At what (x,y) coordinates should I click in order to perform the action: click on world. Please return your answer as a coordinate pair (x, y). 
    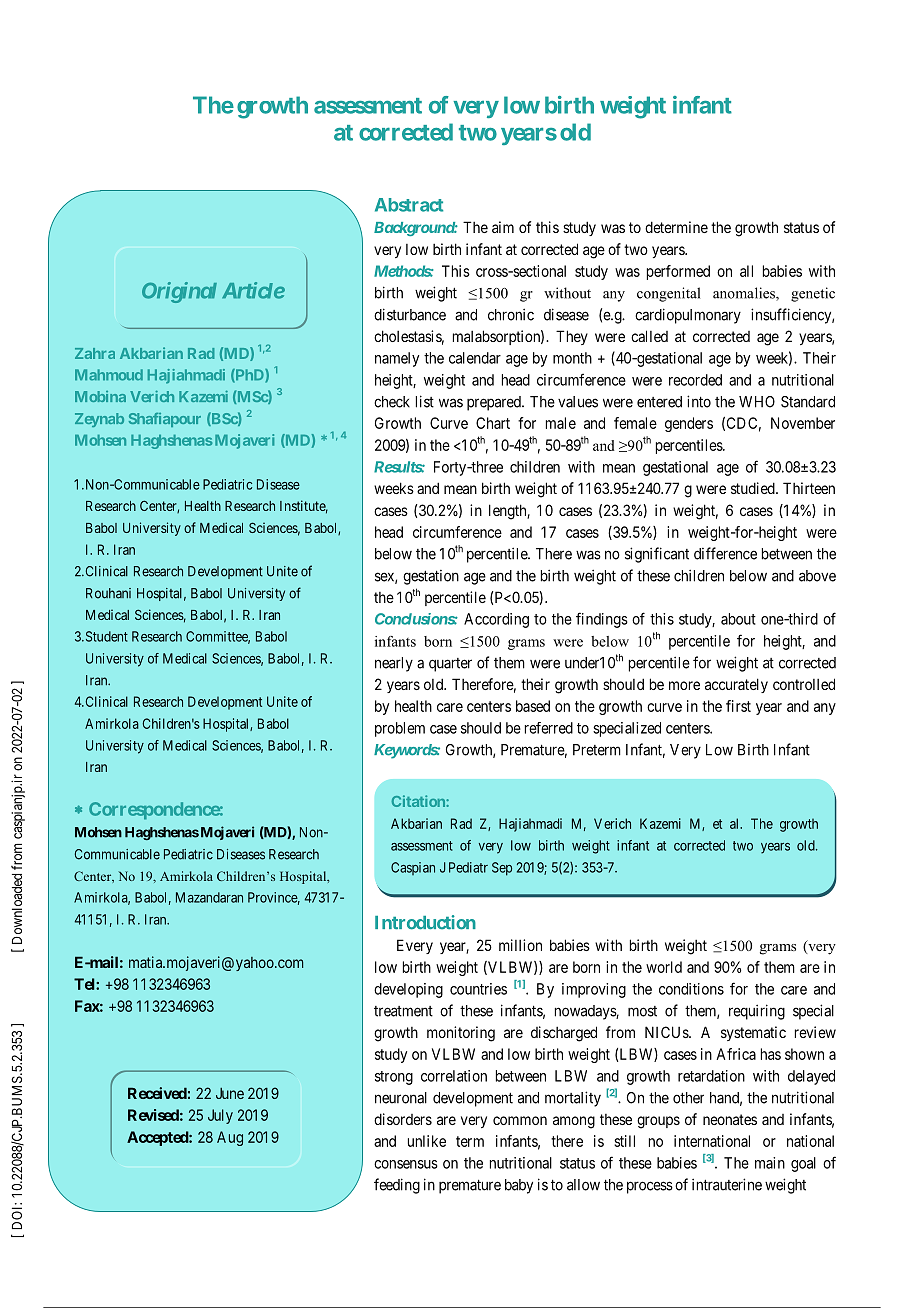
    Looking at the image, I should click on (664, 967).
